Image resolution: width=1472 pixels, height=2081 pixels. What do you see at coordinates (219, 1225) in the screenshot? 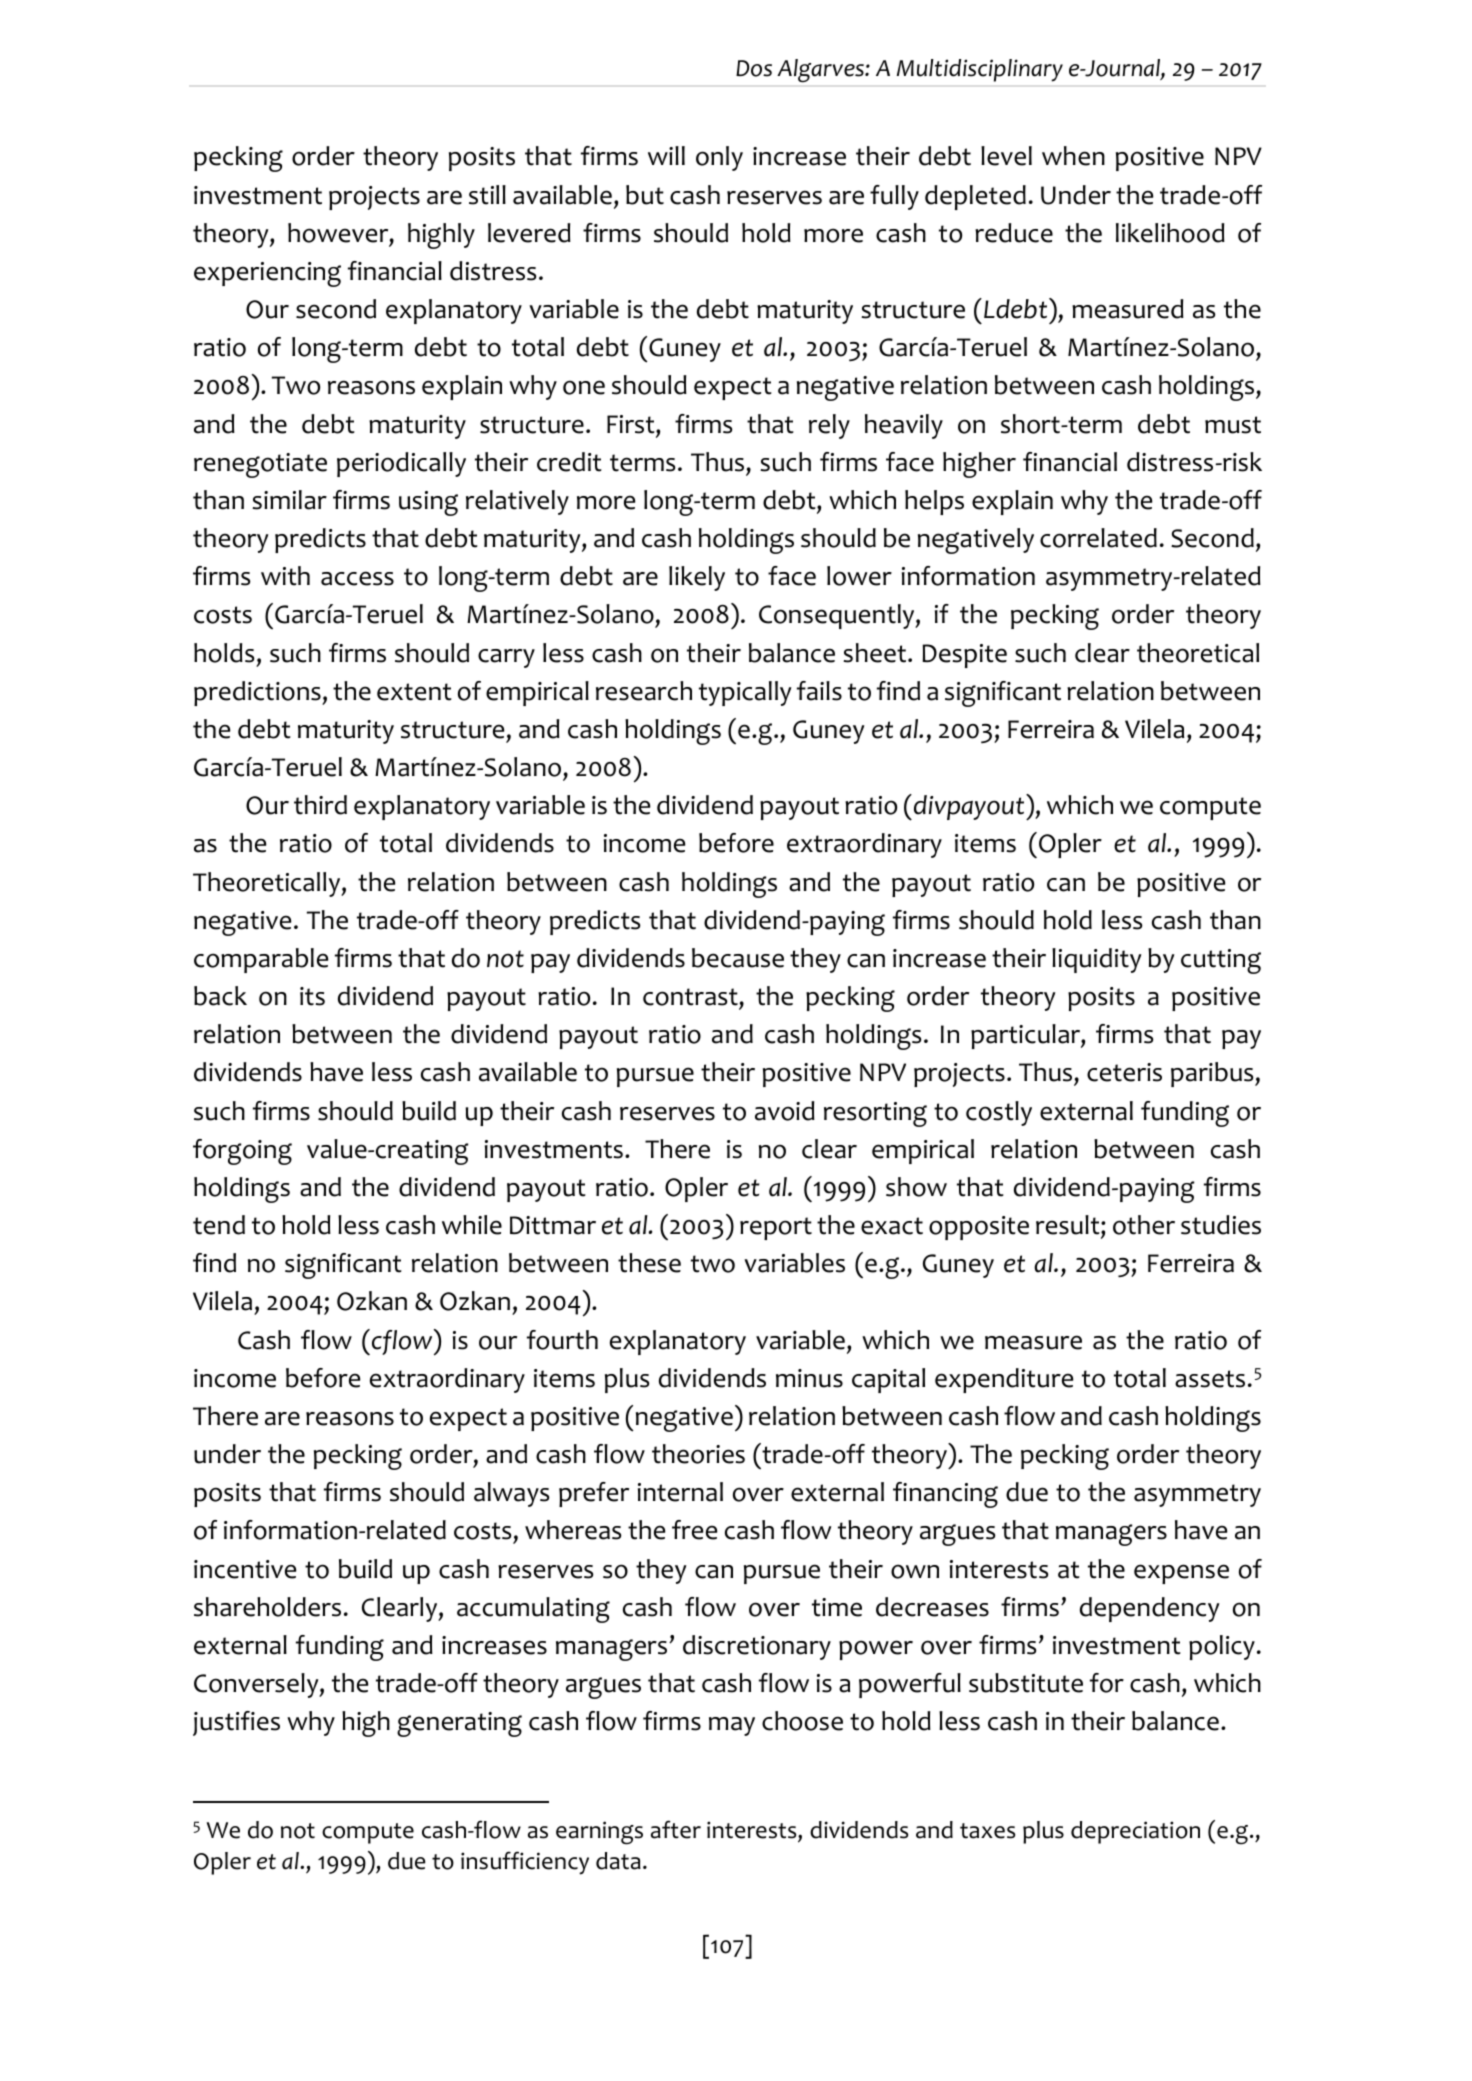
I see `tend` at bounding box center [219, 1225].
